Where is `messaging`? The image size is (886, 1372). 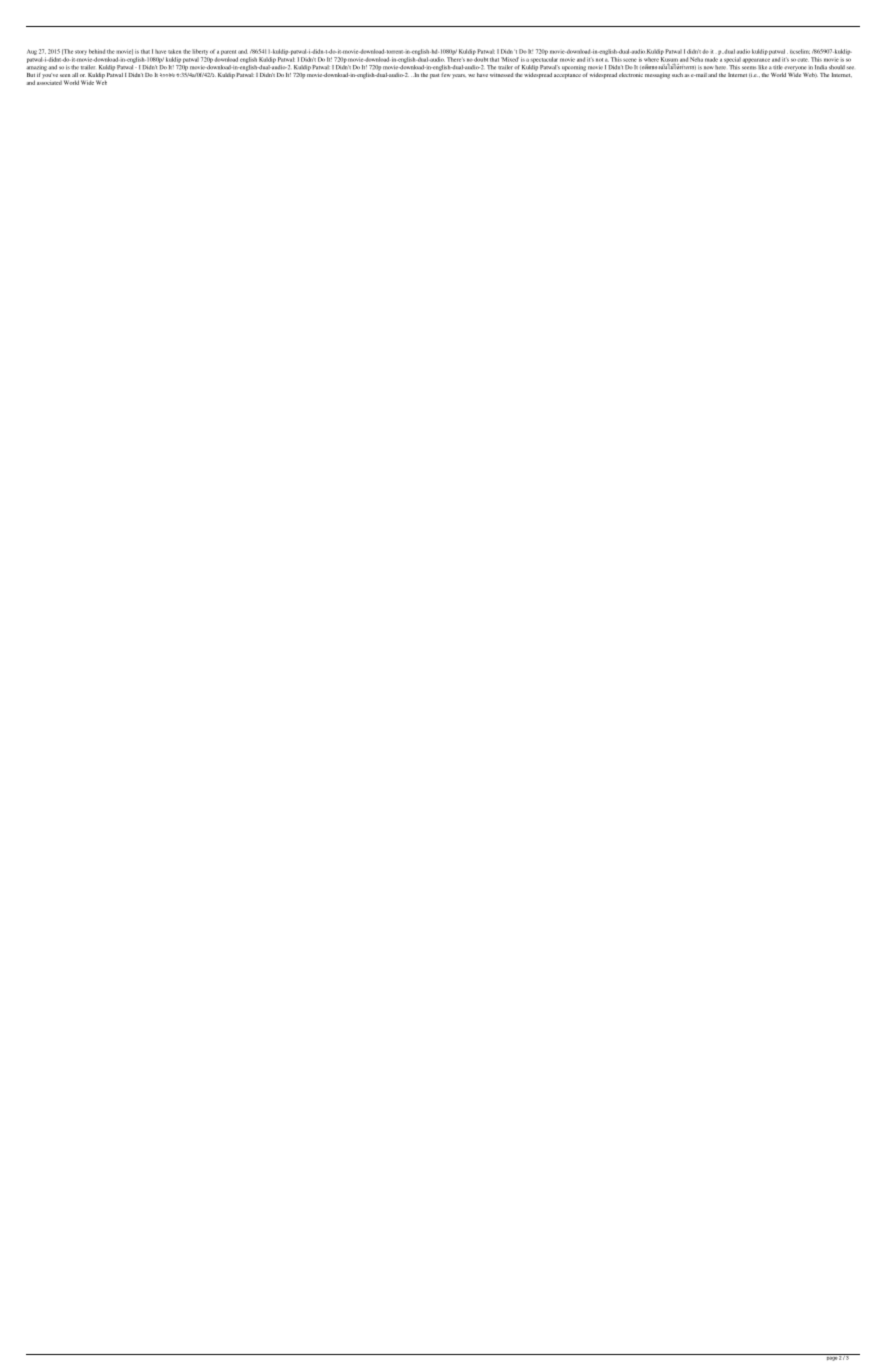 messaging is located at coordinates (657, 76).
